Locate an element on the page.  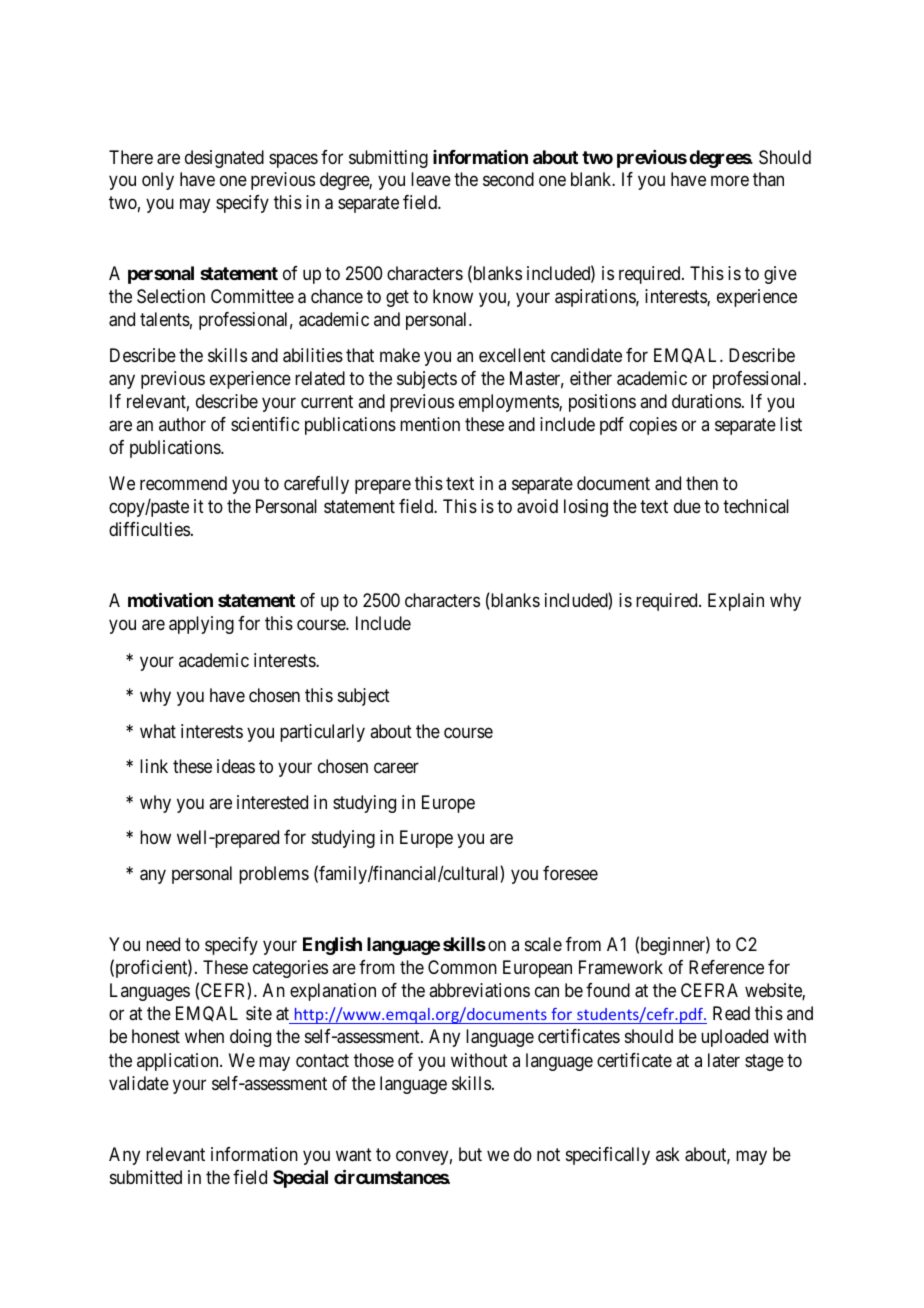
avoid is located at coordinates (537, 506).
